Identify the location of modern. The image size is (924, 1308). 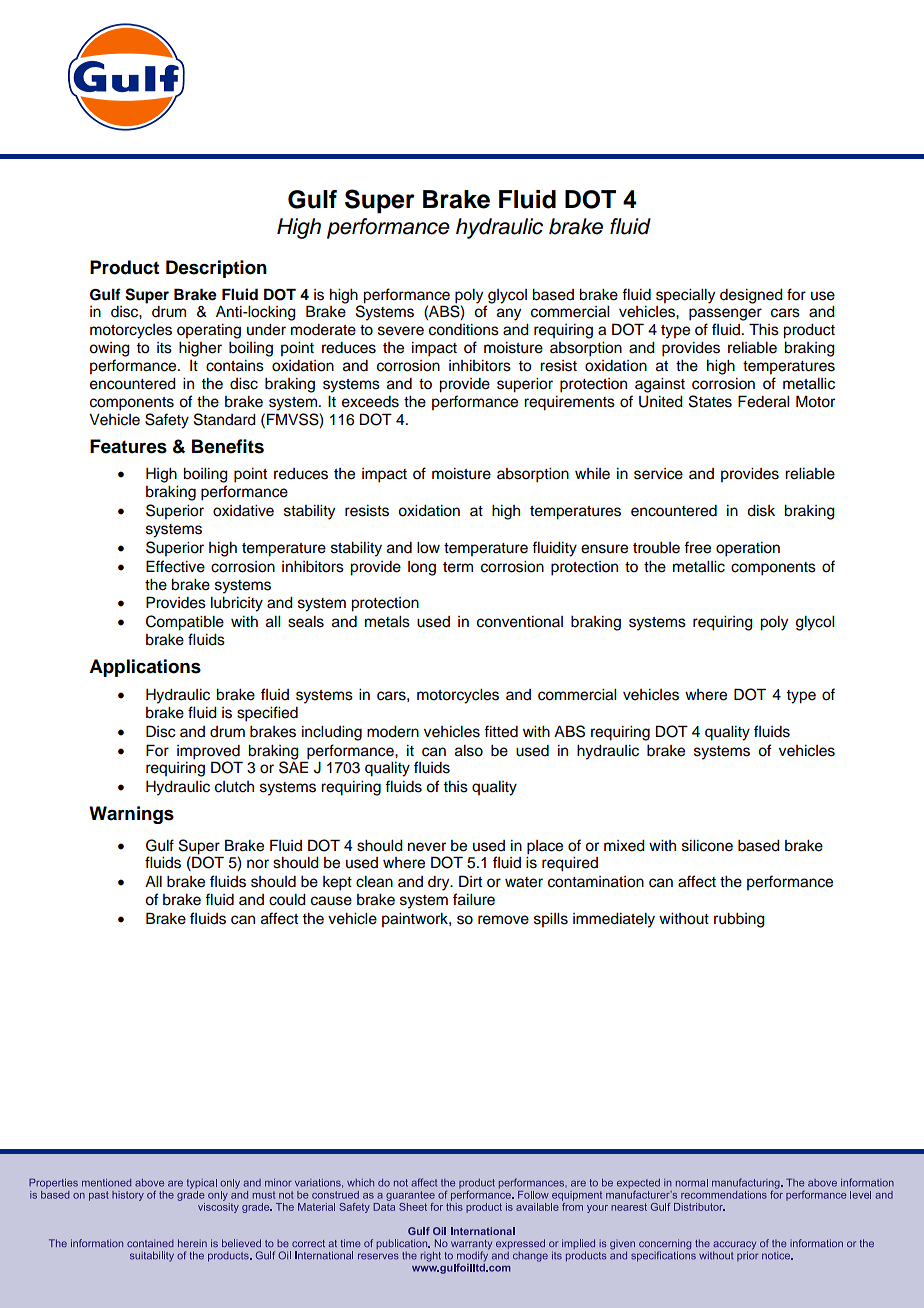
(393, 732).
